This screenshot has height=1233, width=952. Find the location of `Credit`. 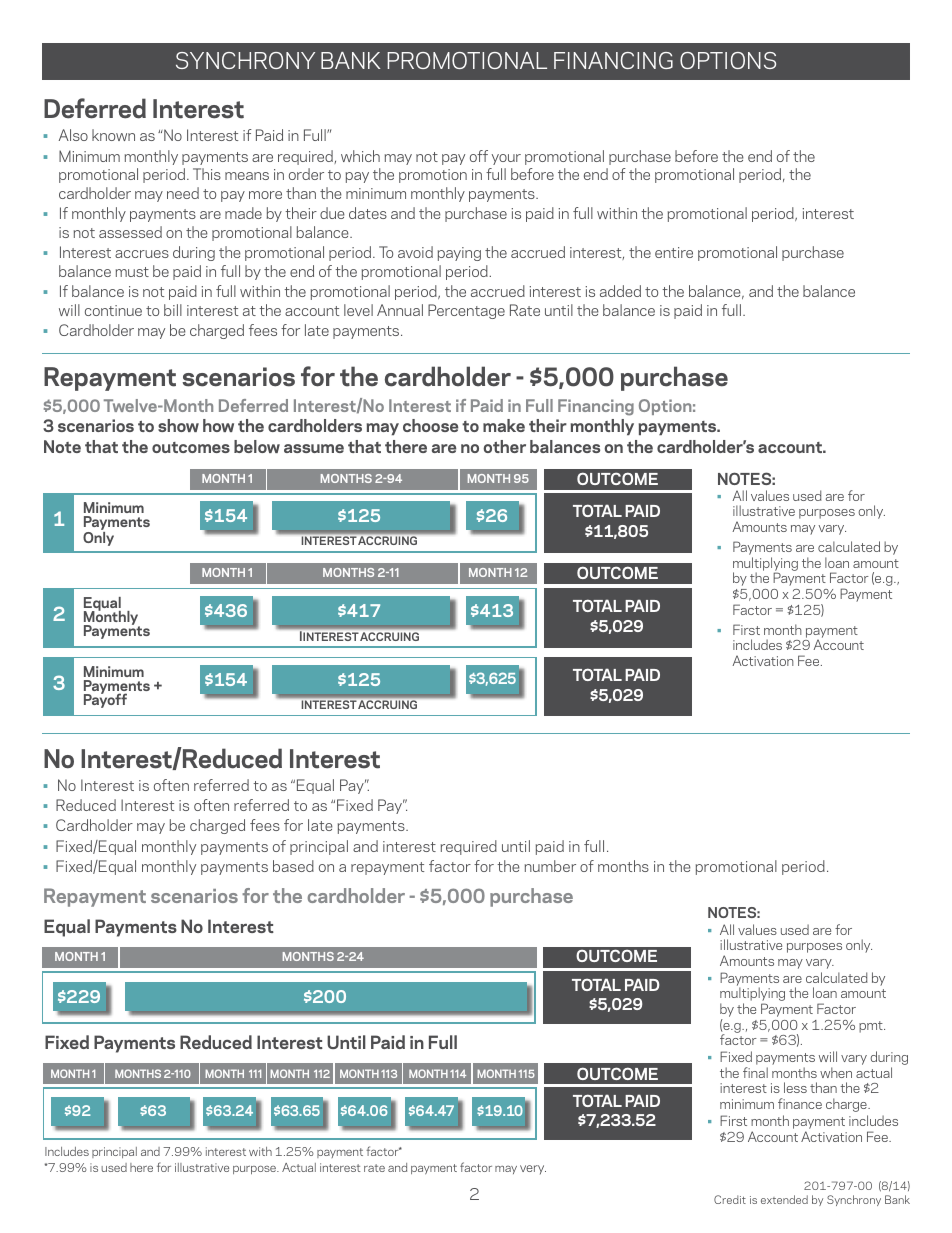

Credit is located at coordinates (730, 1199).
